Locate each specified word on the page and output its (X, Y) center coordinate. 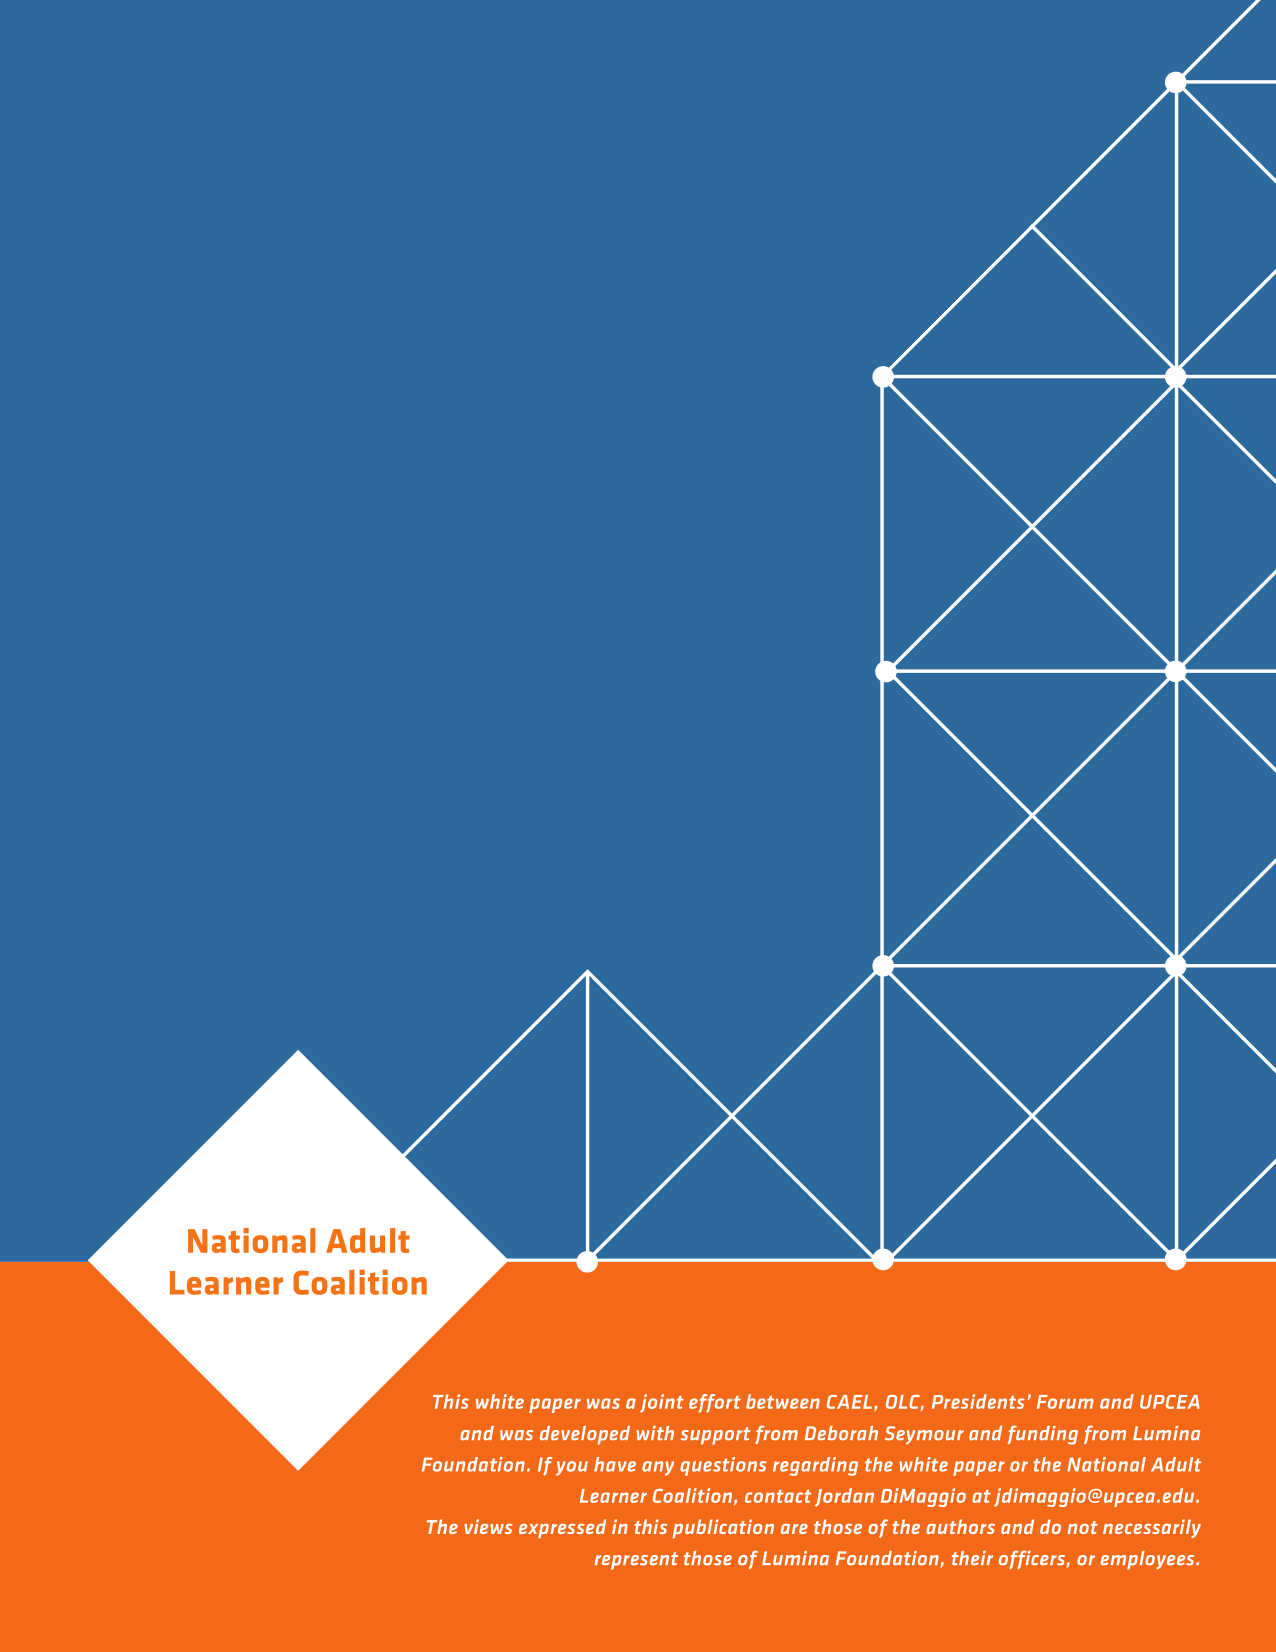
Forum (1065, 1402)
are (794, 1529)
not (1082, 1527)
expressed (562, 1528)
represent (636, 1561)
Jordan (844, 1497)
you (572, 1468)
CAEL (849, 1402)
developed (585, 1435)
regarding (815, 1466)
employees (1149, 1560)
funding (1043, 1435)
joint (662, 1403)
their (972, 1558)
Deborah (841, 1433)
